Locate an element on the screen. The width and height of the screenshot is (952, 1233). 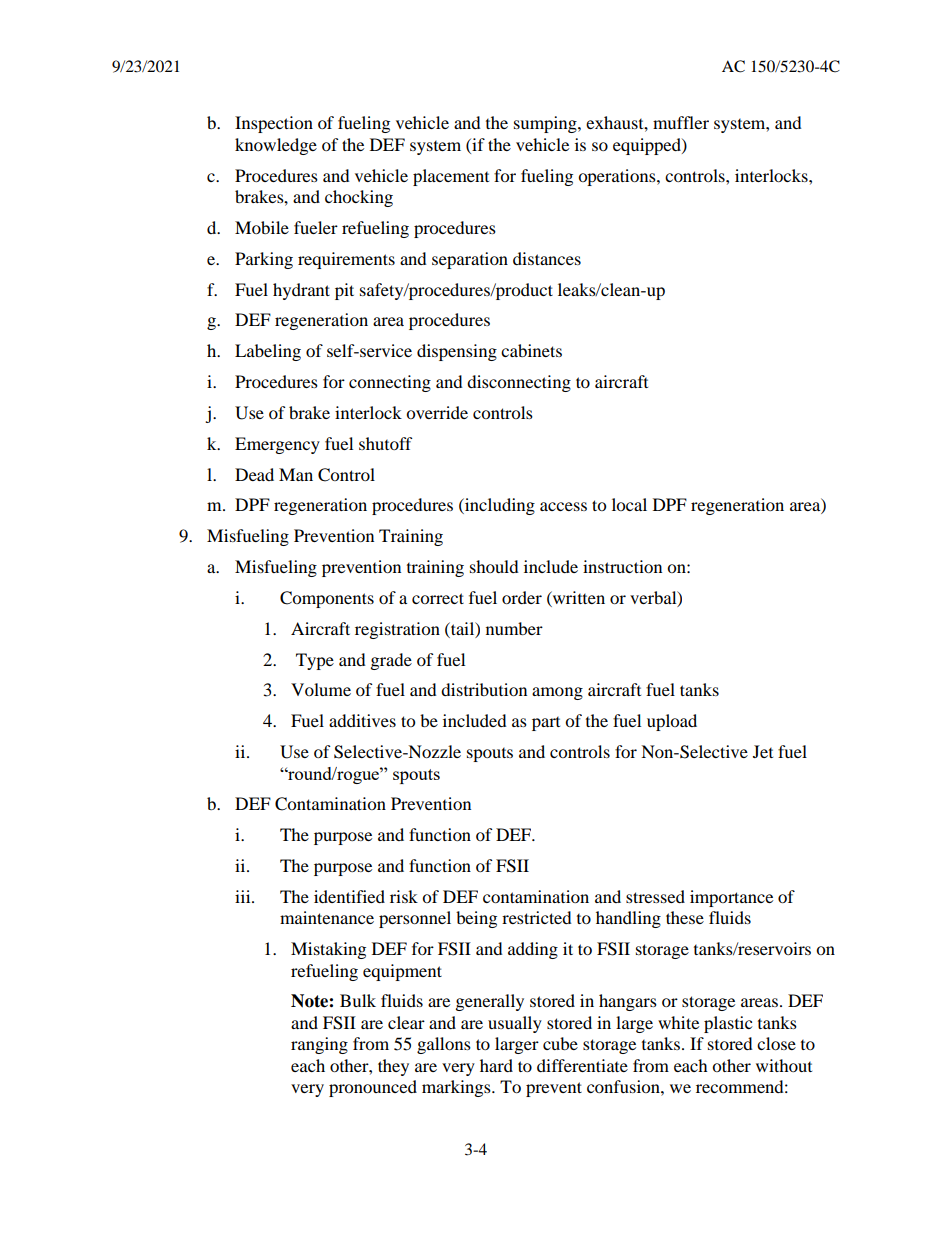
muffler is located at coordinates (681, 122).
